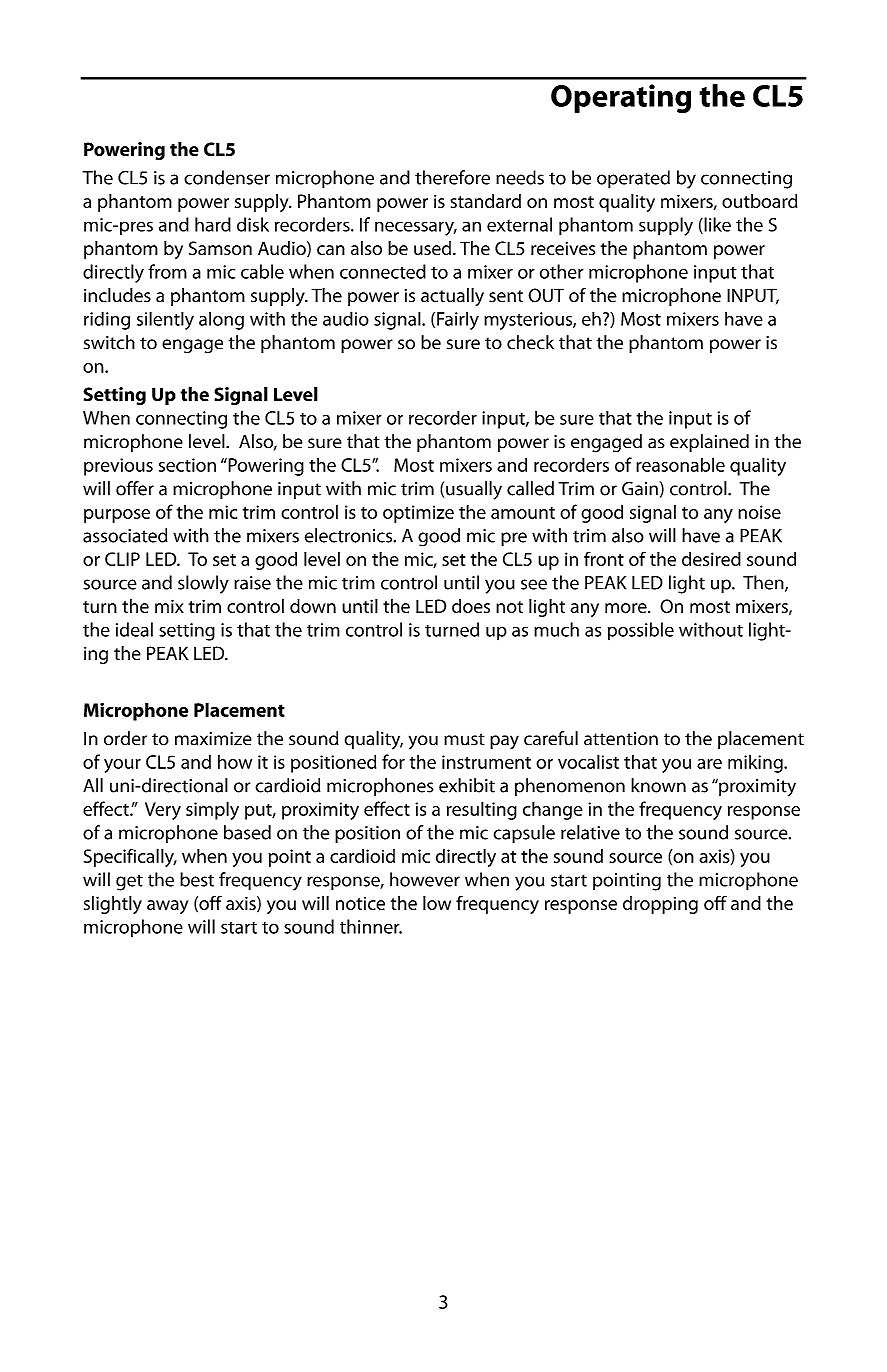 This image has width=887, height=1372. Describe the element at coordinates (227, 177) in the image. I see `condenser` at that location.
